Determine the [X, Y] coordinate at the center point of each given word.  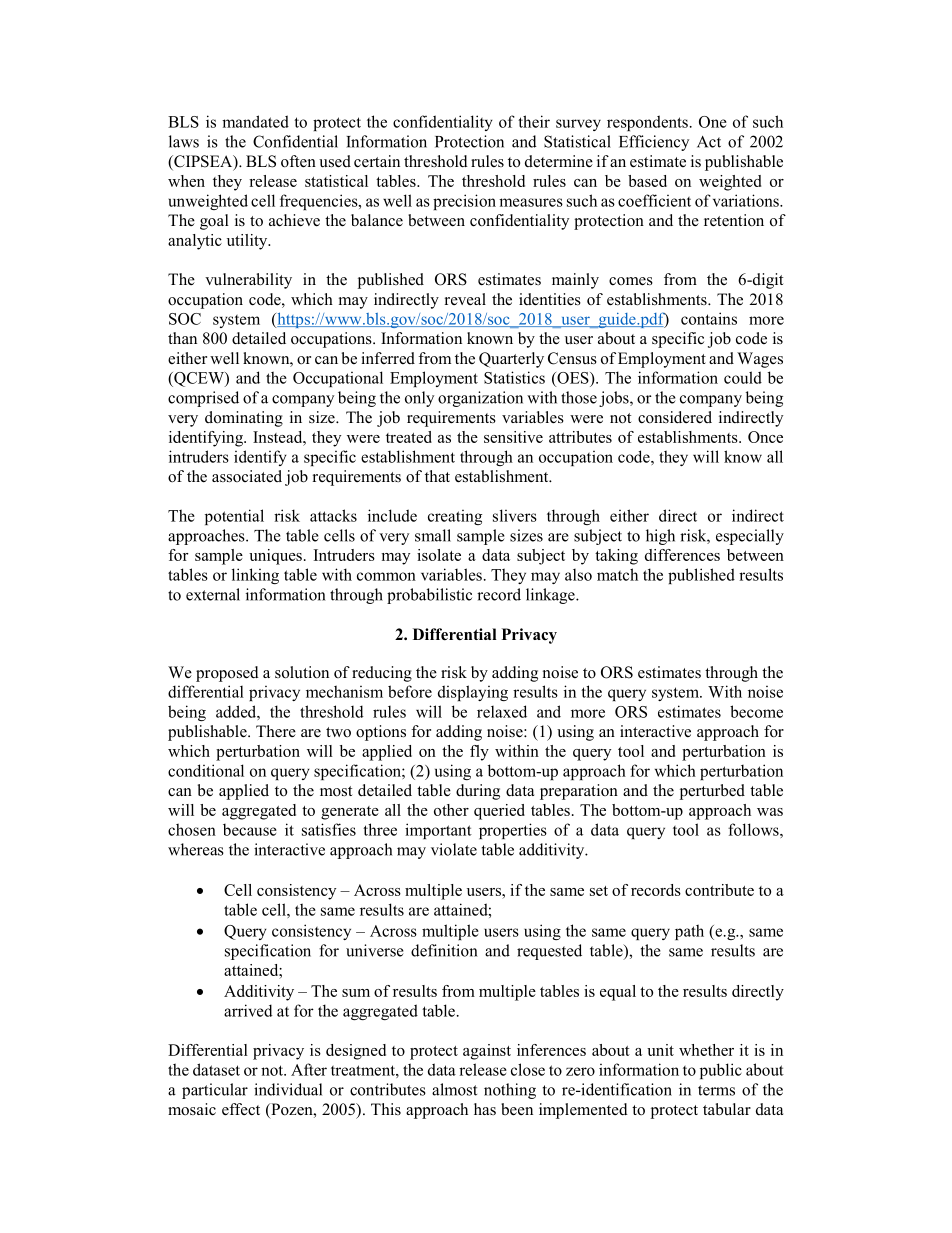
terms [716, 1090]
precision [464, 202]
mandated [255, 121]
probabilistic [429, 596]
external [213, 594]
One [713, 122]
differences [682, 555]
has [485, 1109]
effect [241, 1109]
